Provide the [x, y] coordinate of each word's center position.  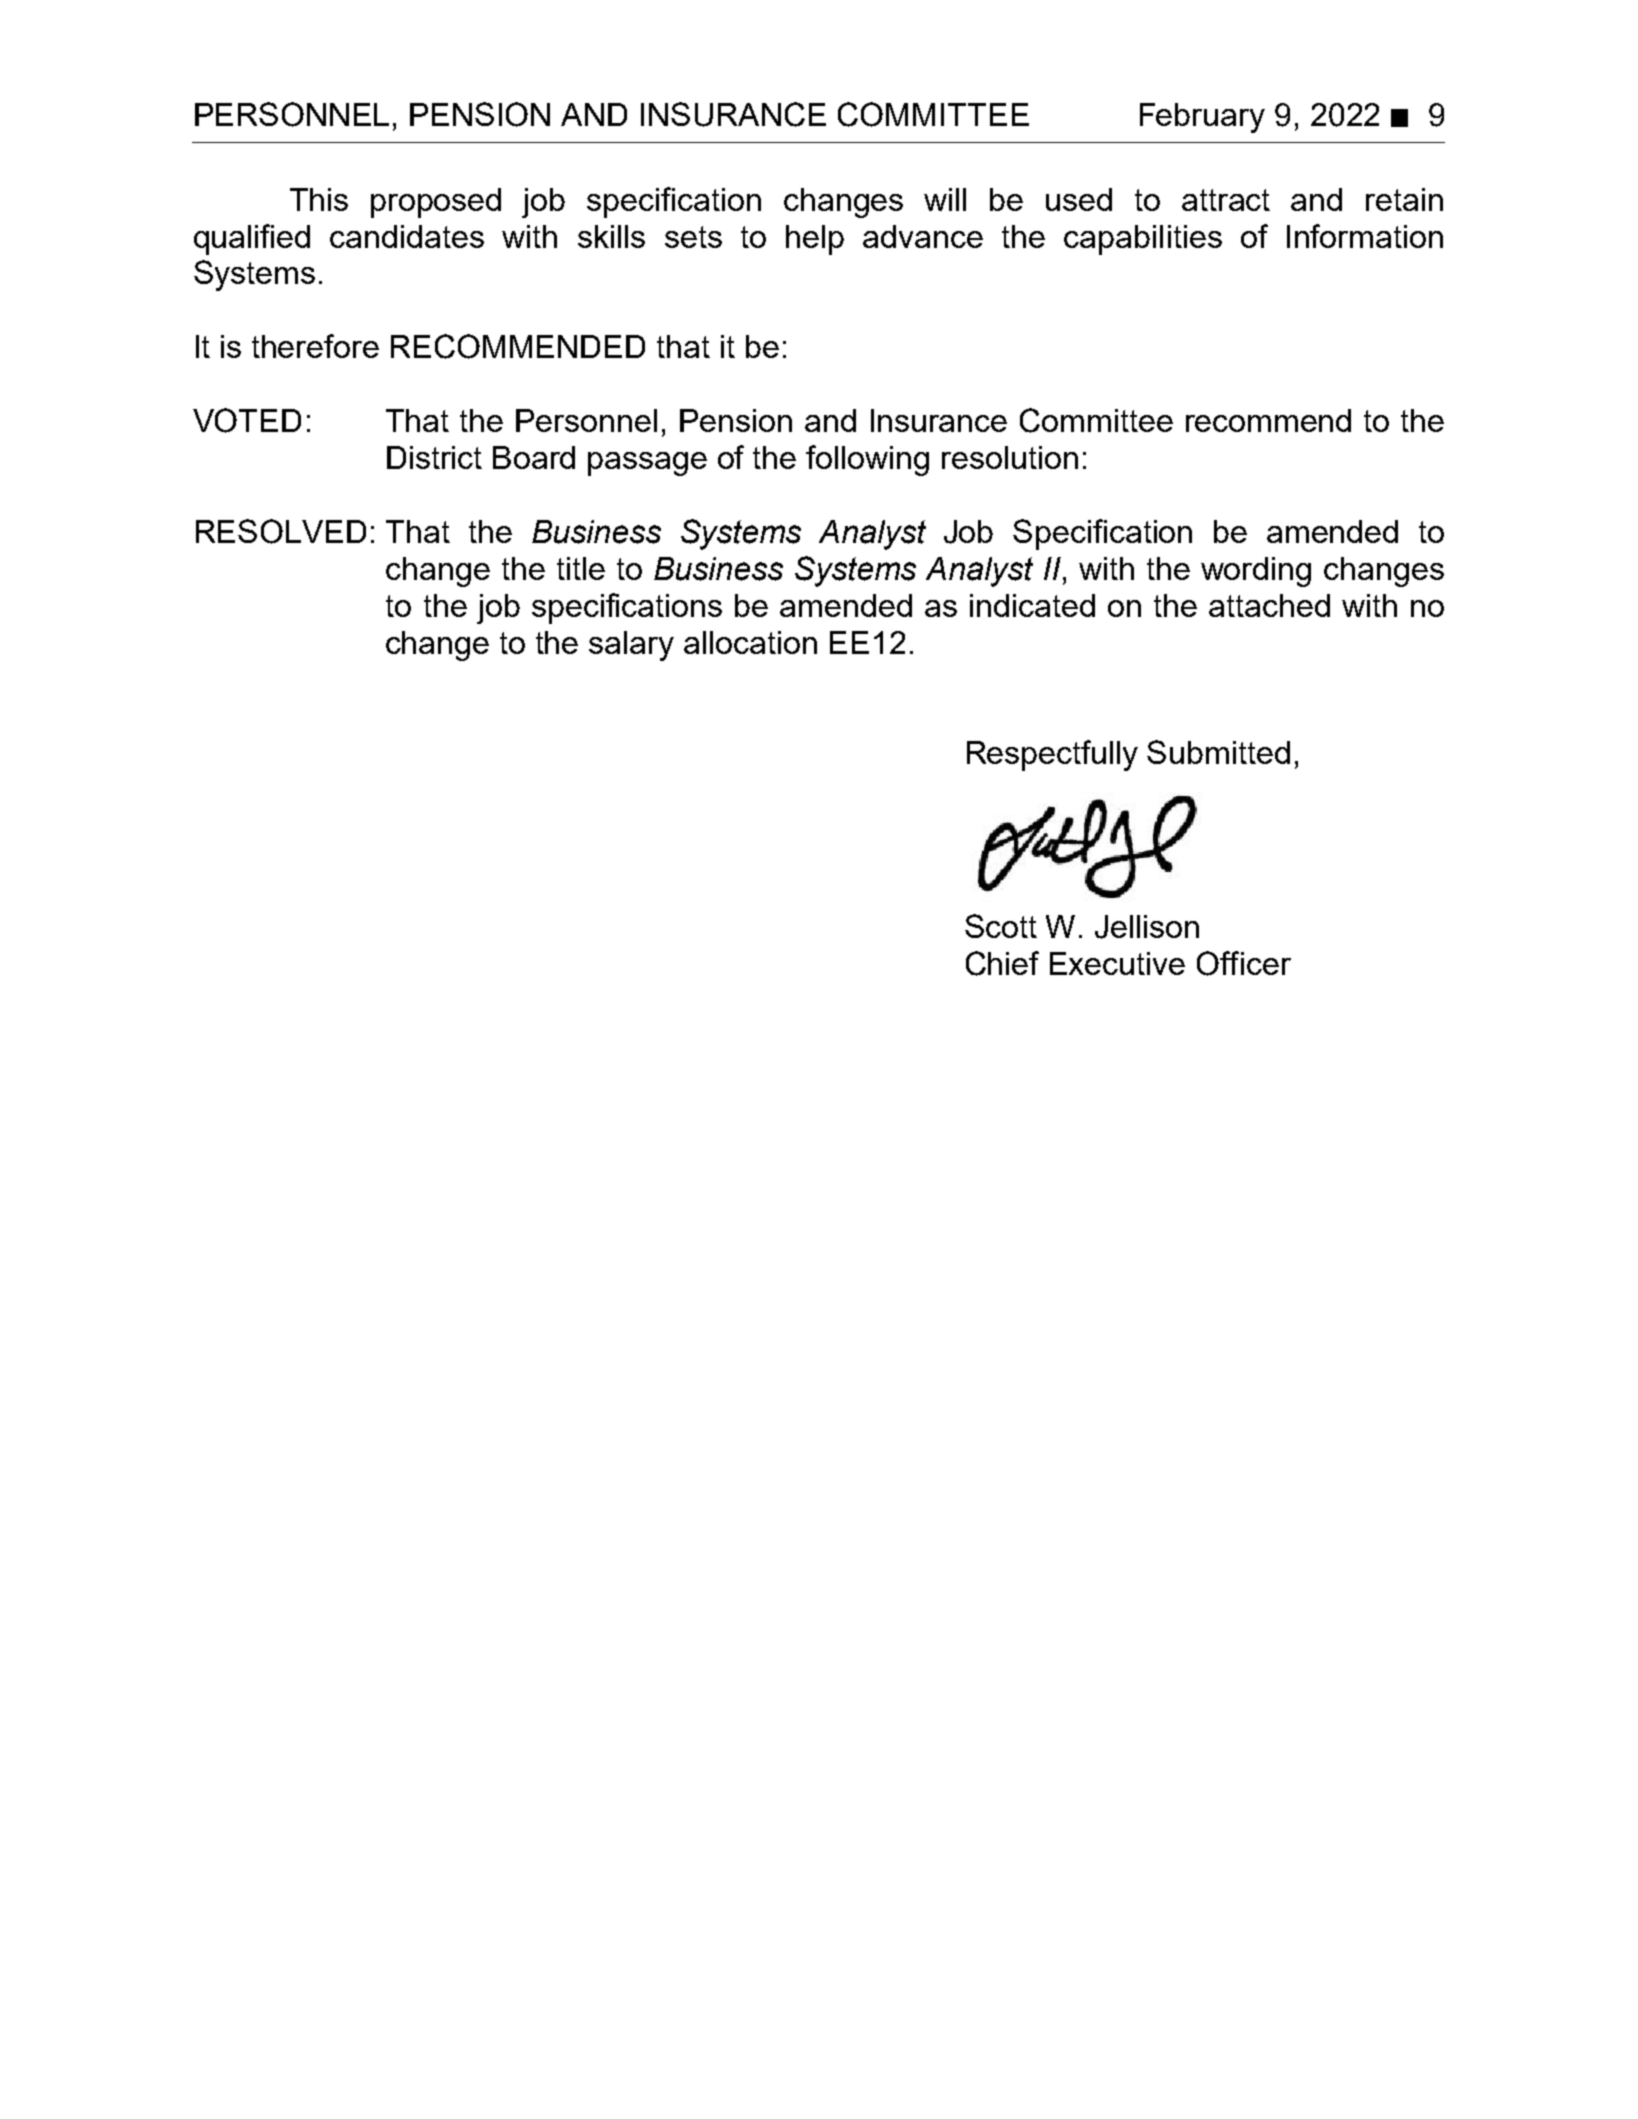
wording [1256, 572]
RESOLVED [281, 531]
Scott [1001, 926]
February [1202, 118]
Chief [1002, 963]
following [867, 460]
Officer [1244, 963]
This [319, 199]
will [945, 199]
